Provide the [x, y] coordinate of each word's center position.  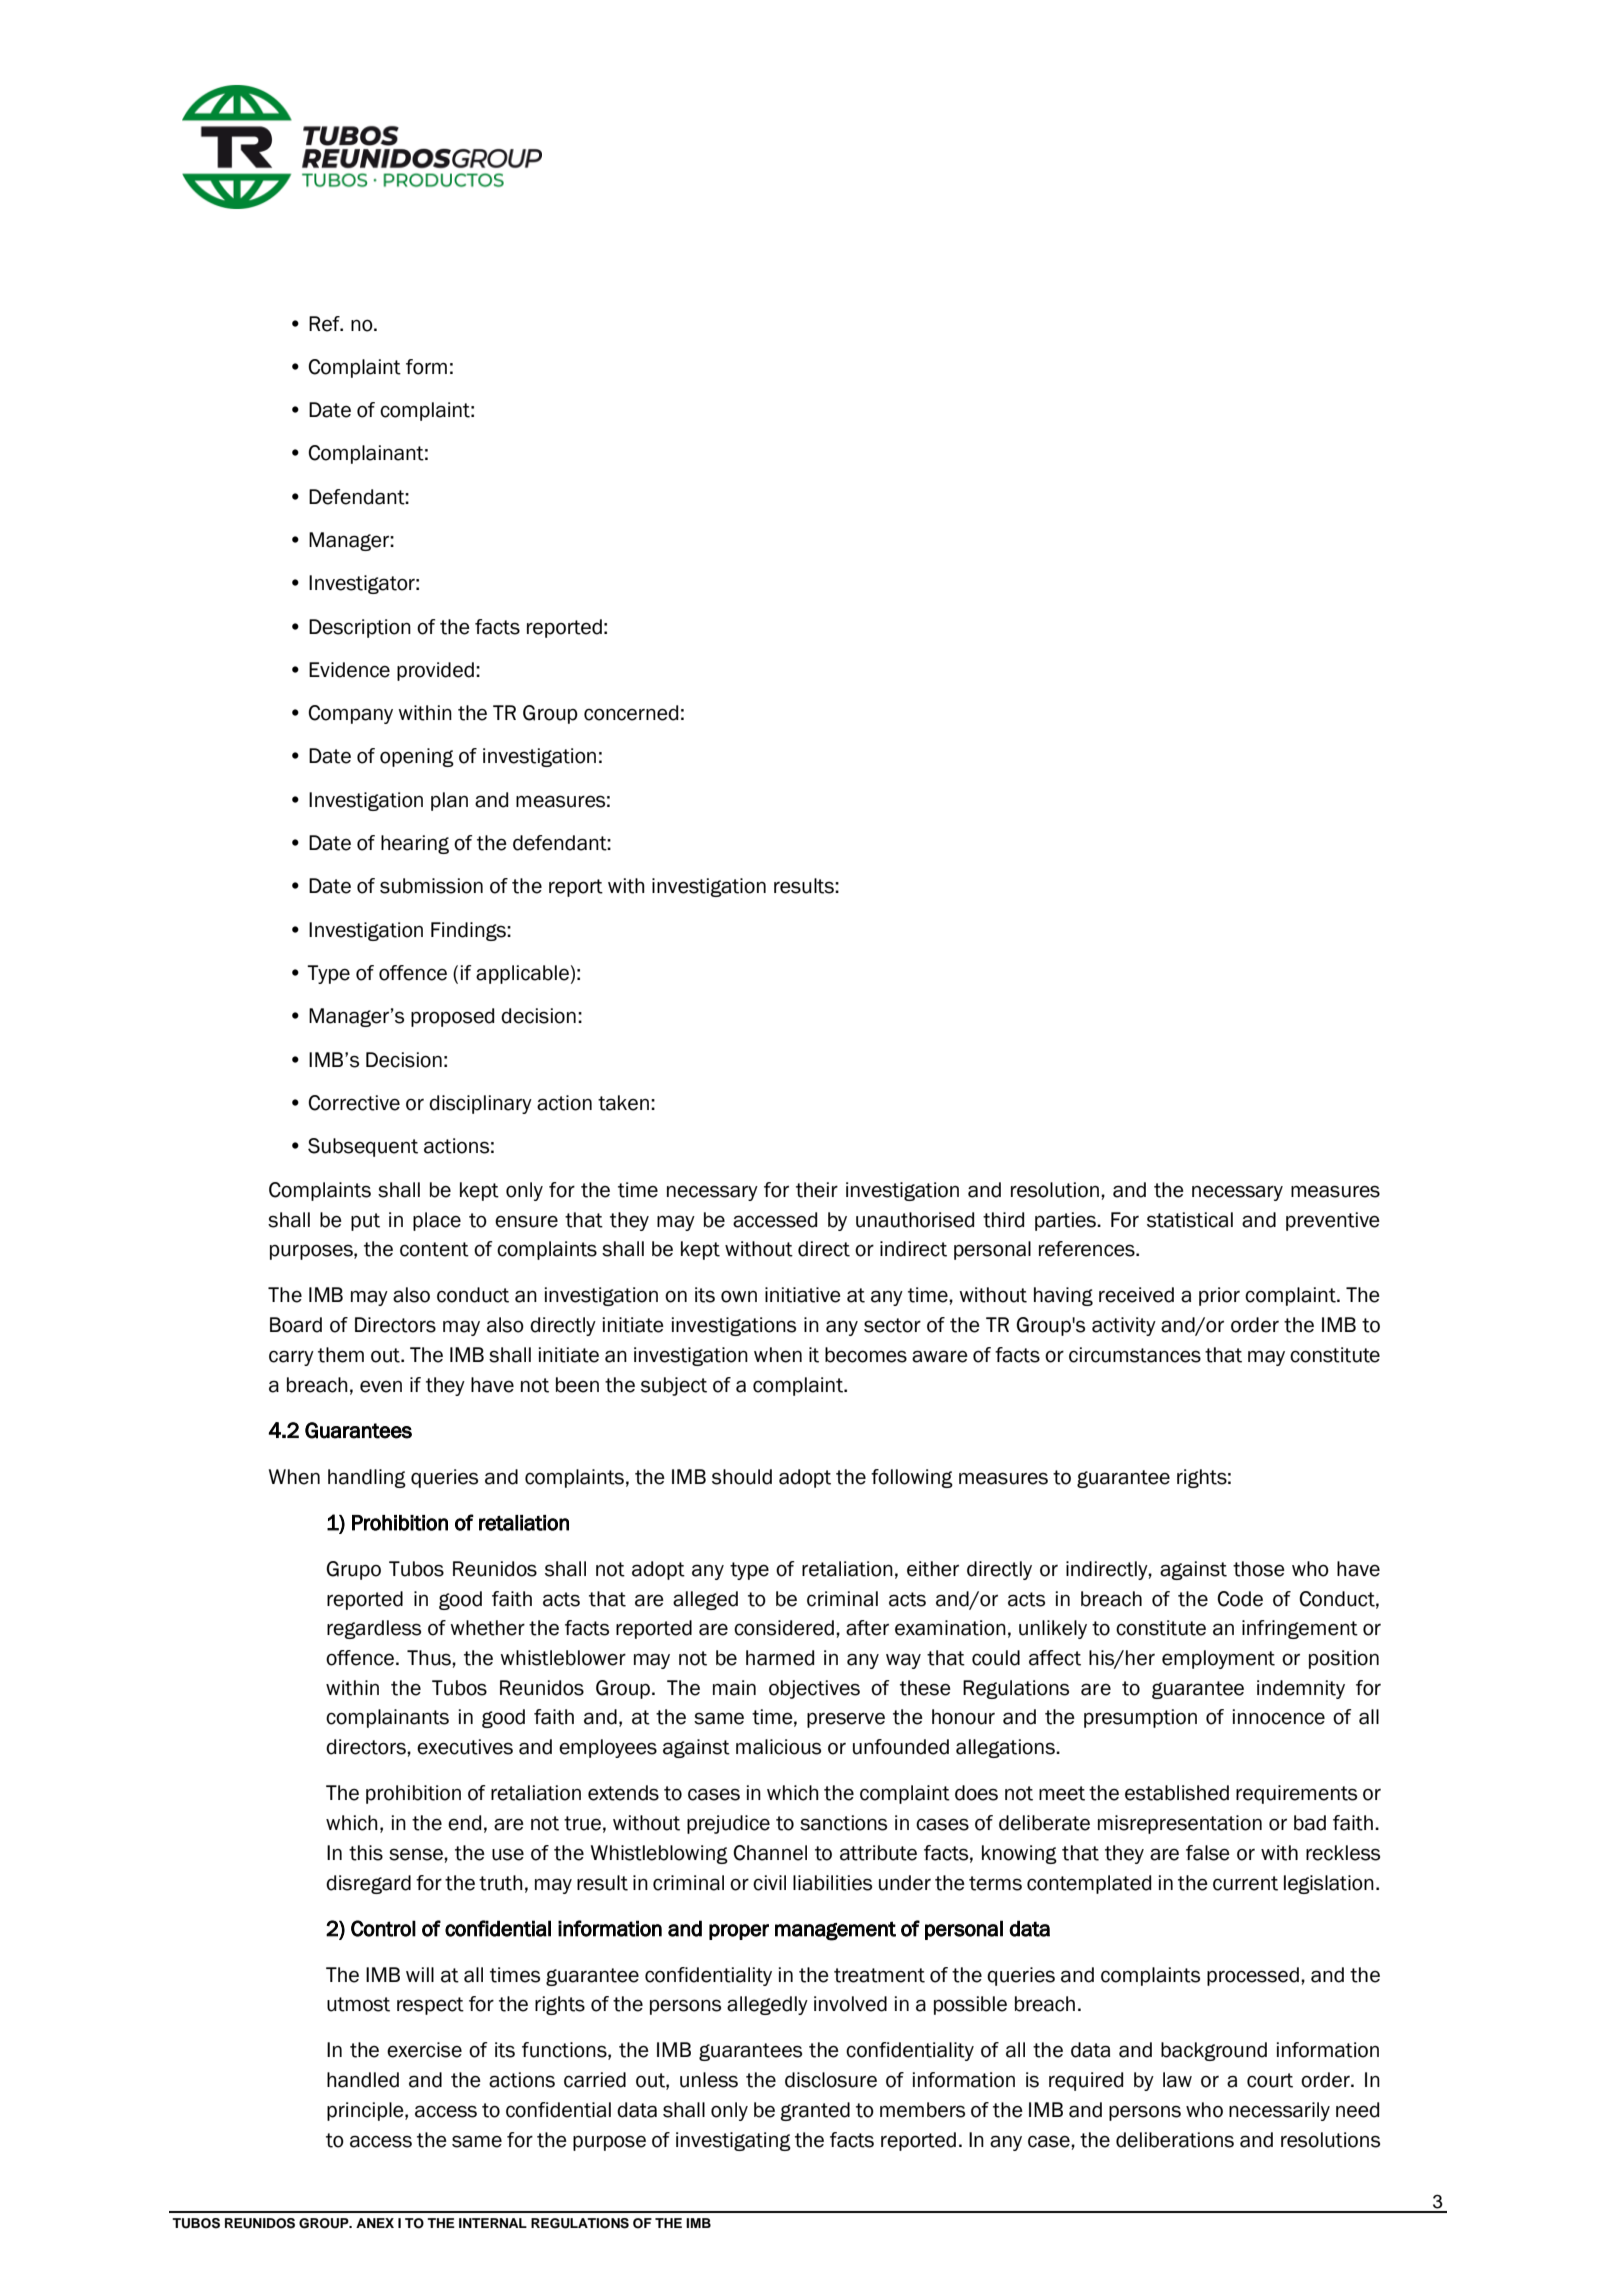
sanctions [843, 1823]
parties [1066, 1221]
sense [417, 1854]
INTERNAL [493, 2223]
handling [367, 1478]
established [1177, 1793]
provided [435, 671]
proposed [452, 1017]
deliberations [1175, 2140]
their [817, 1190]
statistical [1190, 1220]
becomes [866, 1355]
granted [815, 2111]
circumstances [1135, 1355]
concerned [631, 713]
